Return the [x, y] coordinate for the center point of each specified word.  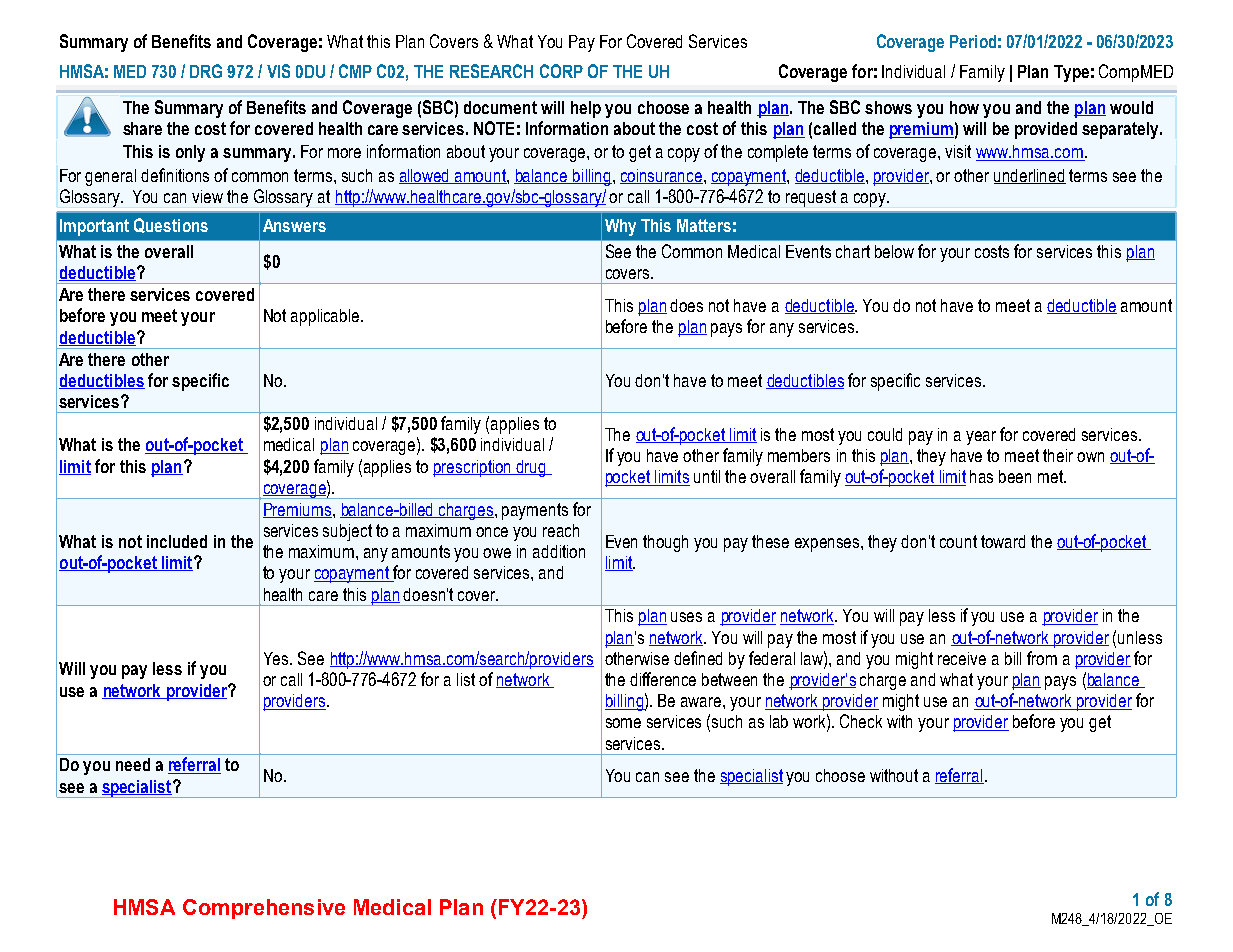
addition [559, 551]
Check [861, 721]
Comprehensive [264, 909]
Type [1071, 73]
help [586, 109]
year [981, 438]
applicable [326, 317]
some [623, 723]
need [133, 764]
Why [620, 227]
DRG [206, 71]
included [177, 541]
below [894, 251]
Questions [171, 225]
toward [1003, 541]
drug [532, 468]
